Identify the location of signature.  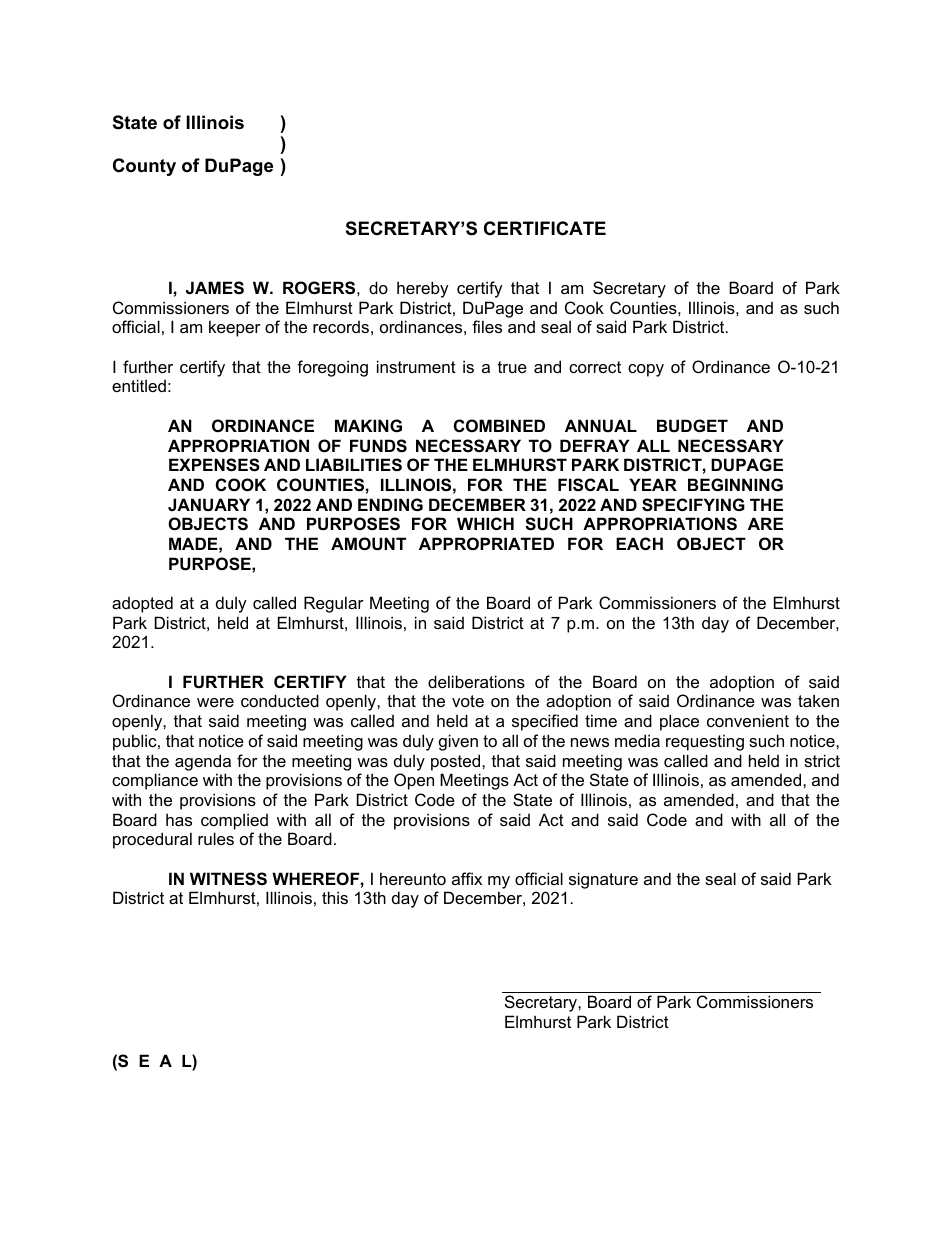
(603, 880).
